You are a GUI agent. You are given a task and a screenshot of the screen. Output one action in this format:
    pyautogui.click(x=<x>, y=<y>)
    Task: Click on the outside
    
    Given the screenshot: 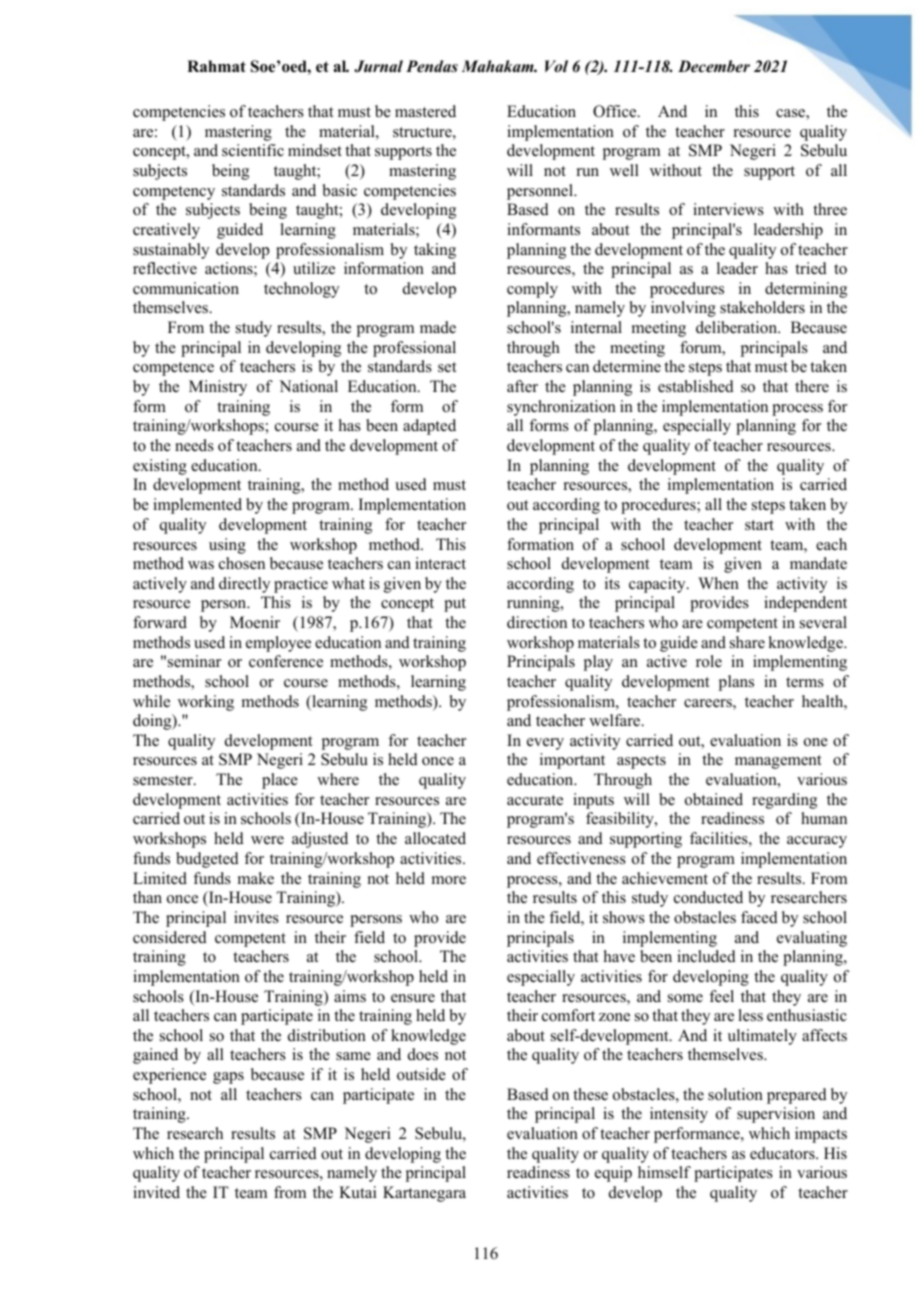 What is the action you would take?
    pyautogui.click(x=421, y=1074)
